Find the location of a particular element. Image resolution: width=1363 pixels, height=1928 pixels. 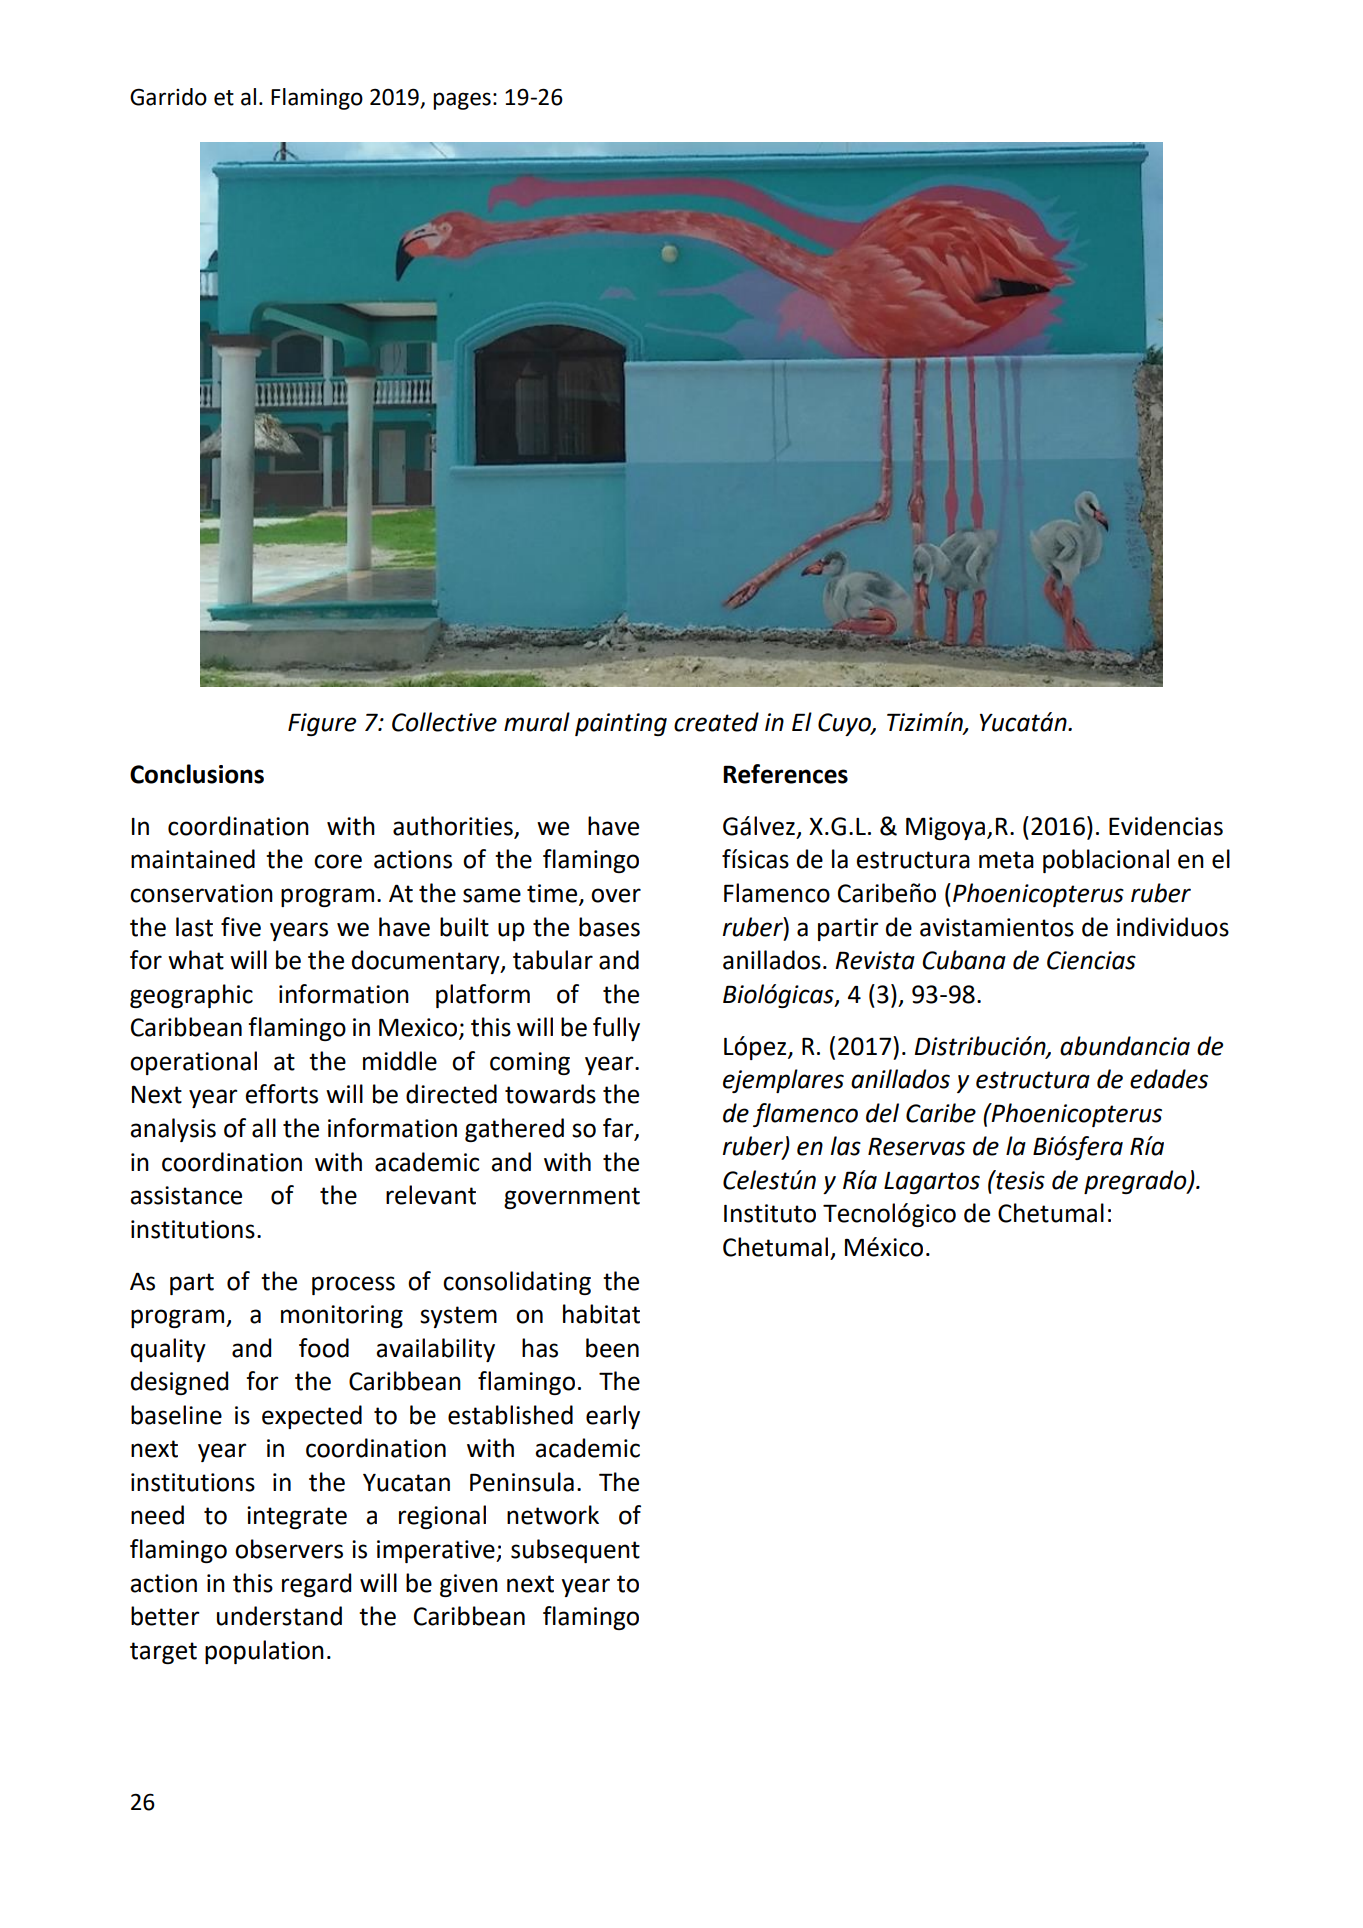

created is located at coordinates (716, 722).
